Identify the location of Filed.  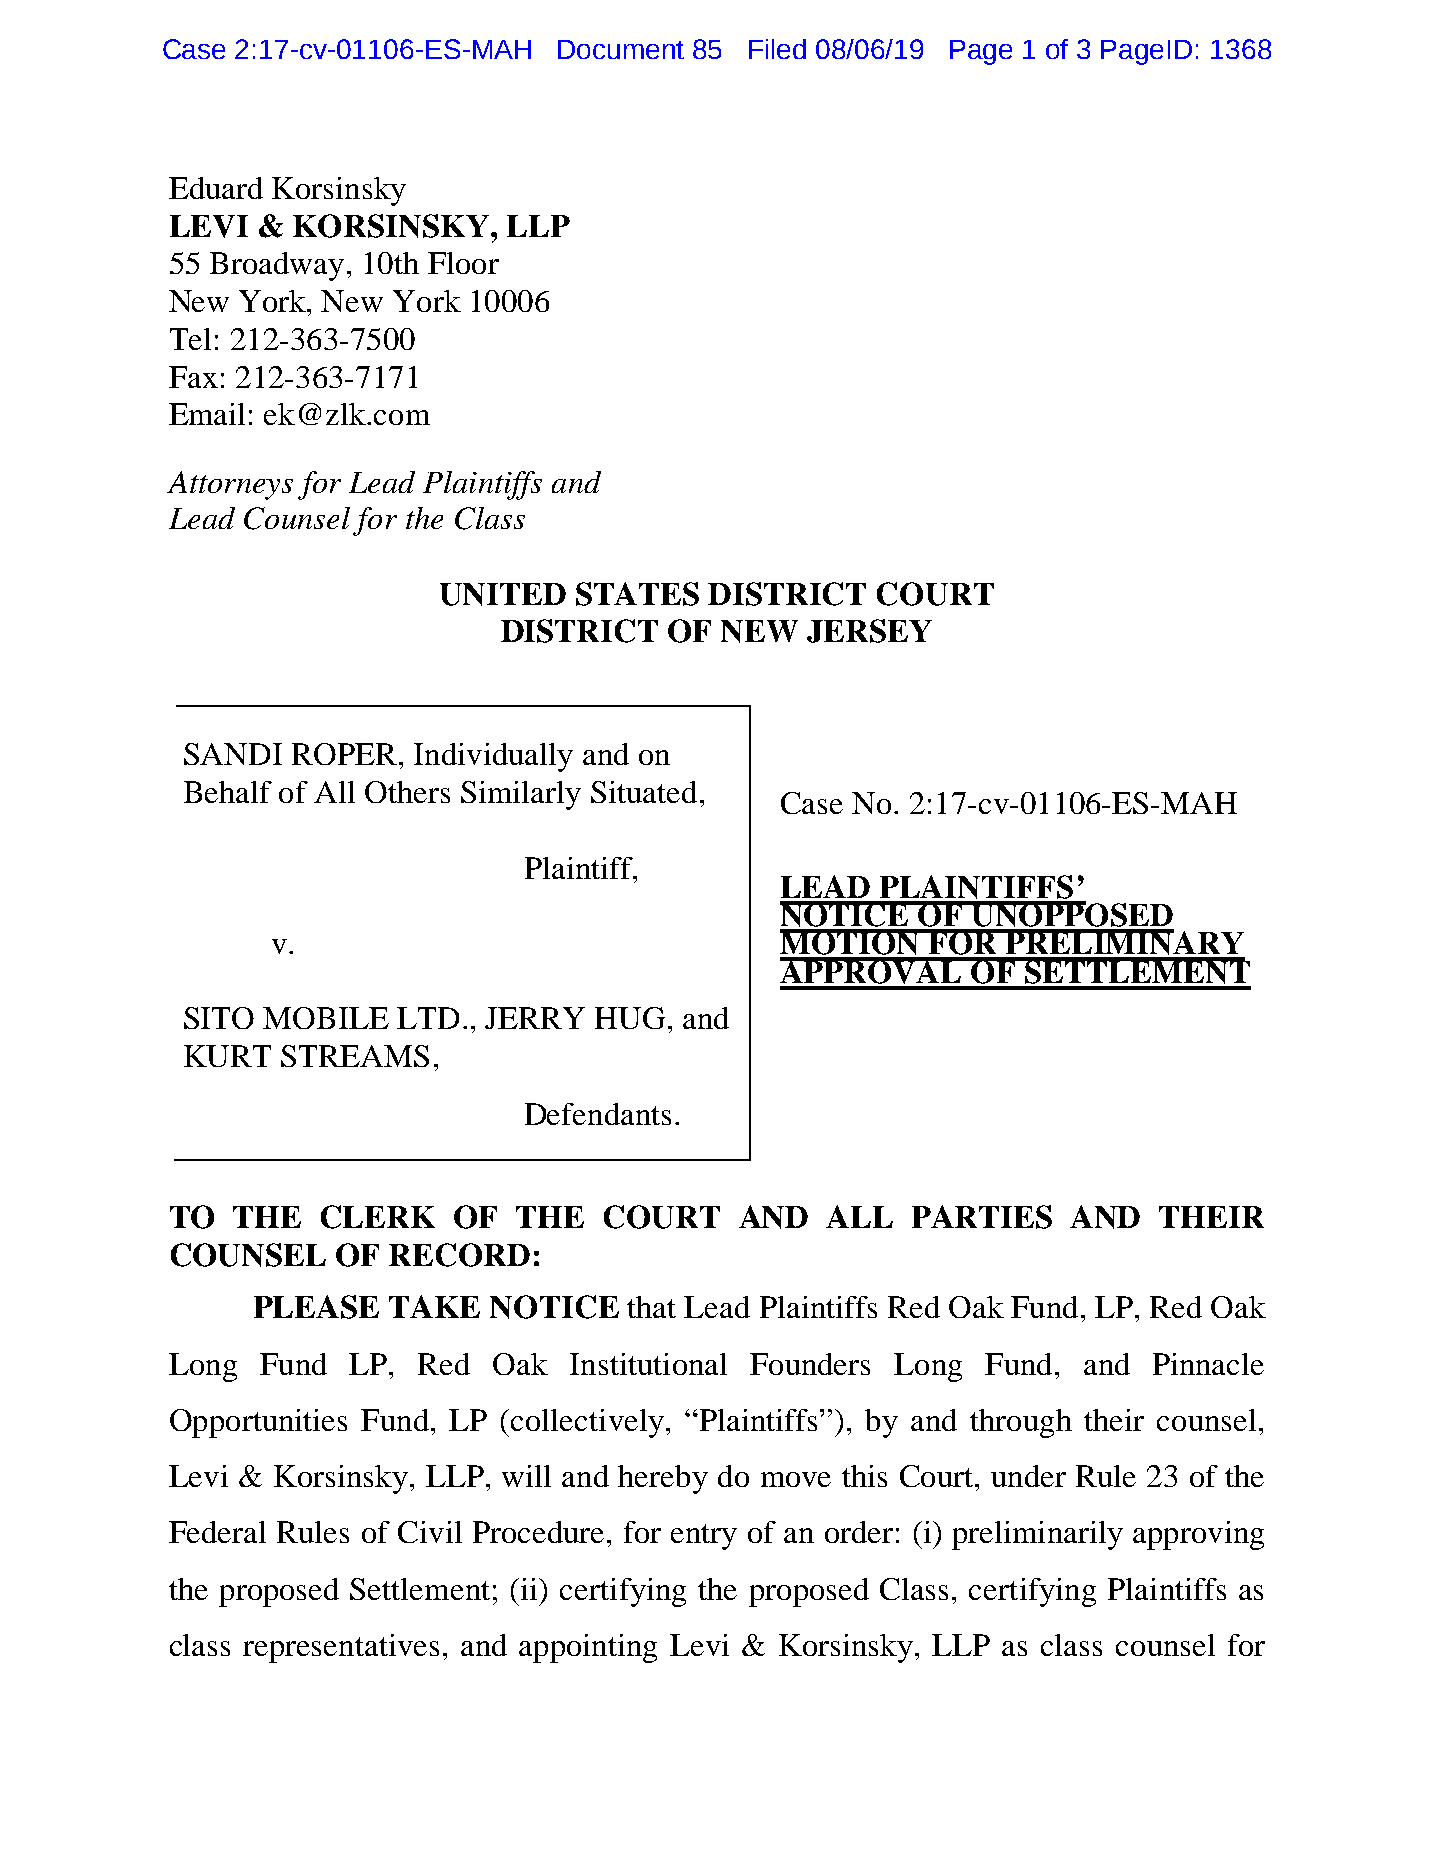
(777, 49).
